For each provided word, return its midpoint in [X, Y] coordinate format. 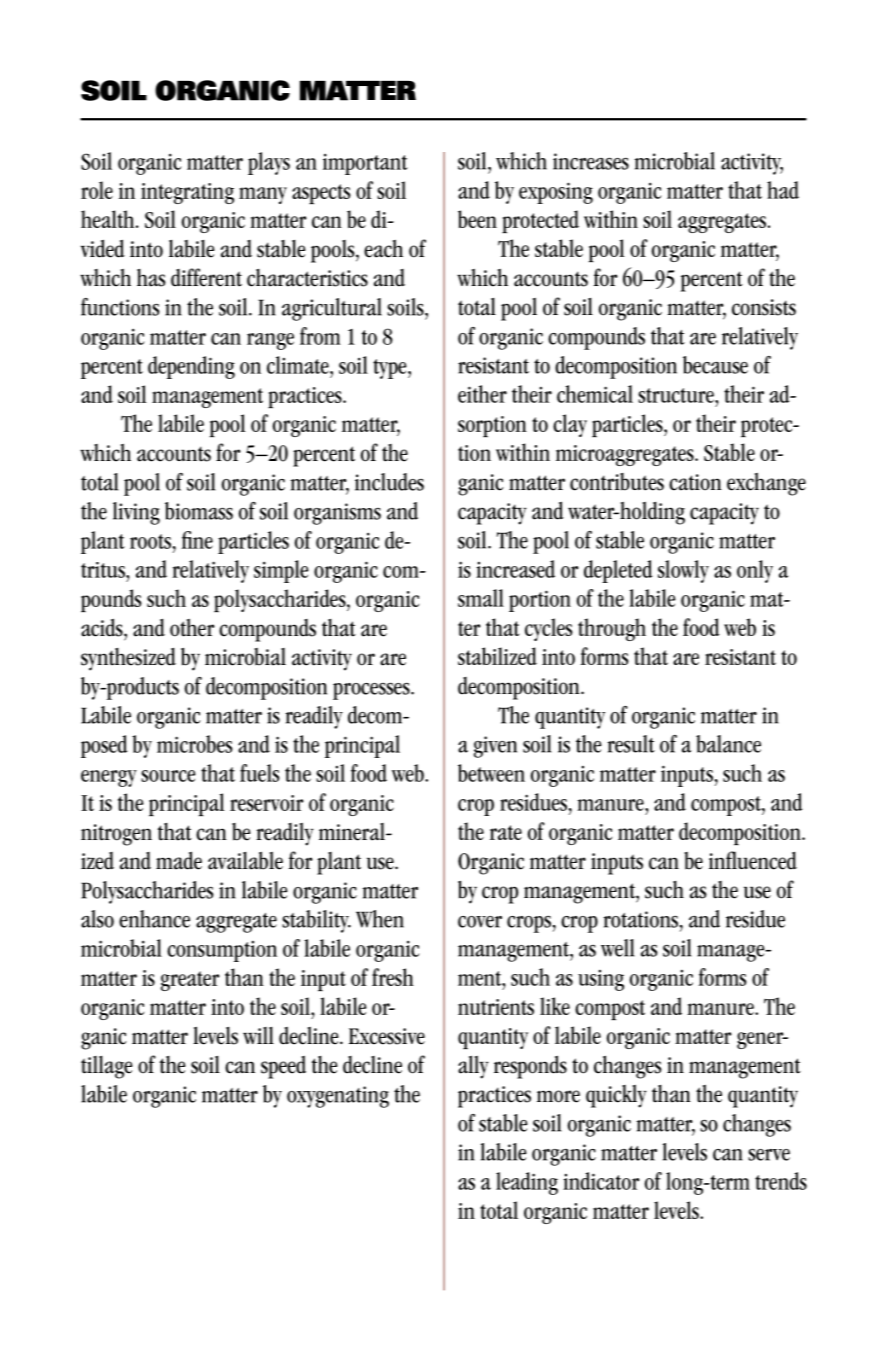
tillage [106, 1067]
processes [372, 691]
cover [480, 922]
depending [191, 367]
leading [527, 1183]
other [192, 627]
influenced [753, 860]
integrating [187, 193]
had [783, 190]
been [477, 219]
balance [728, 744]
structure [677, 395]
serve [769, 1155]
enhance [154, 919]
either [482, 394]
